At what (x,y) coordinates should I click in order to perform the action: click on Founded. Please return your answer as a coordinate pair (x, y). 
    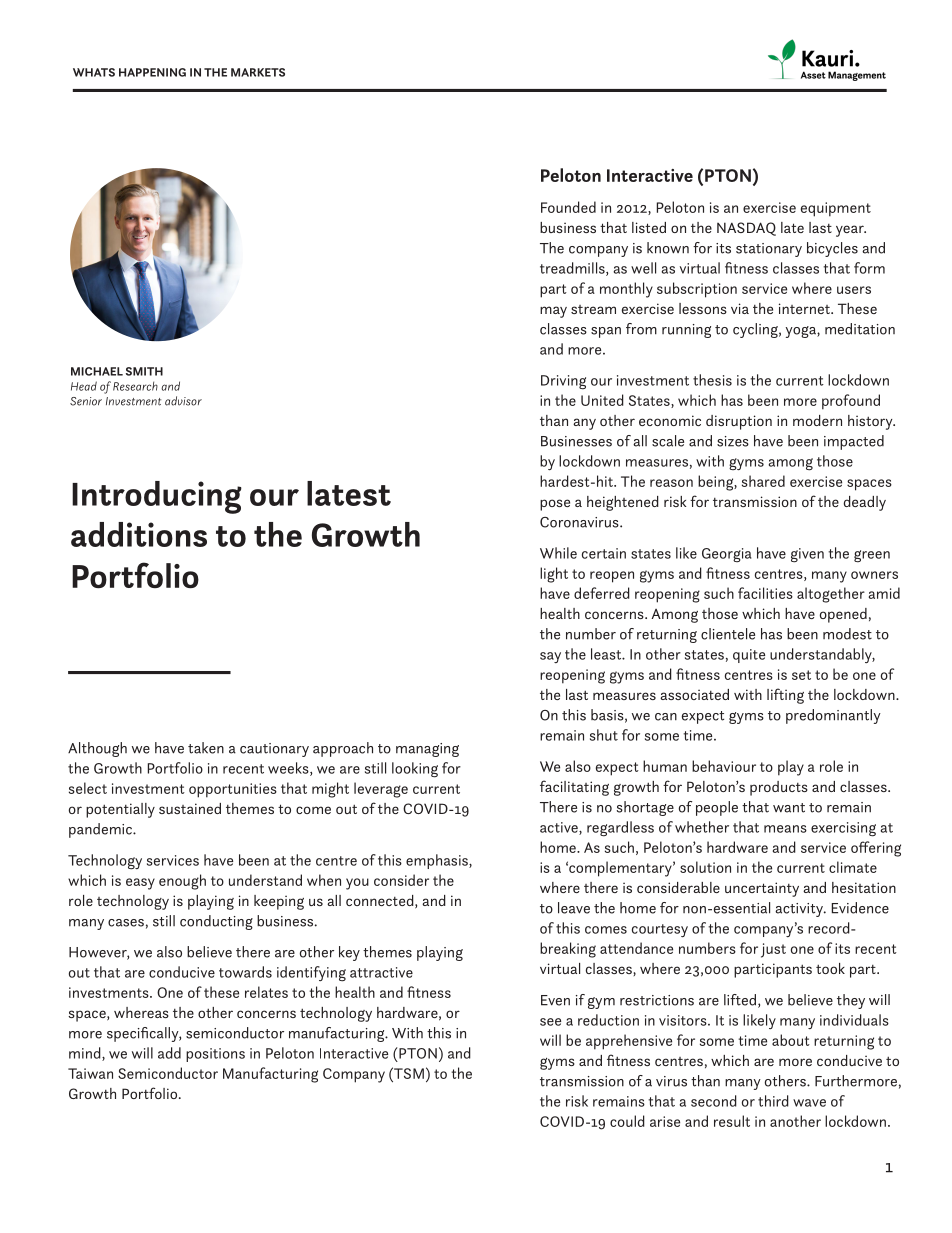
    Looking at the image, I should click on (568, 207).
